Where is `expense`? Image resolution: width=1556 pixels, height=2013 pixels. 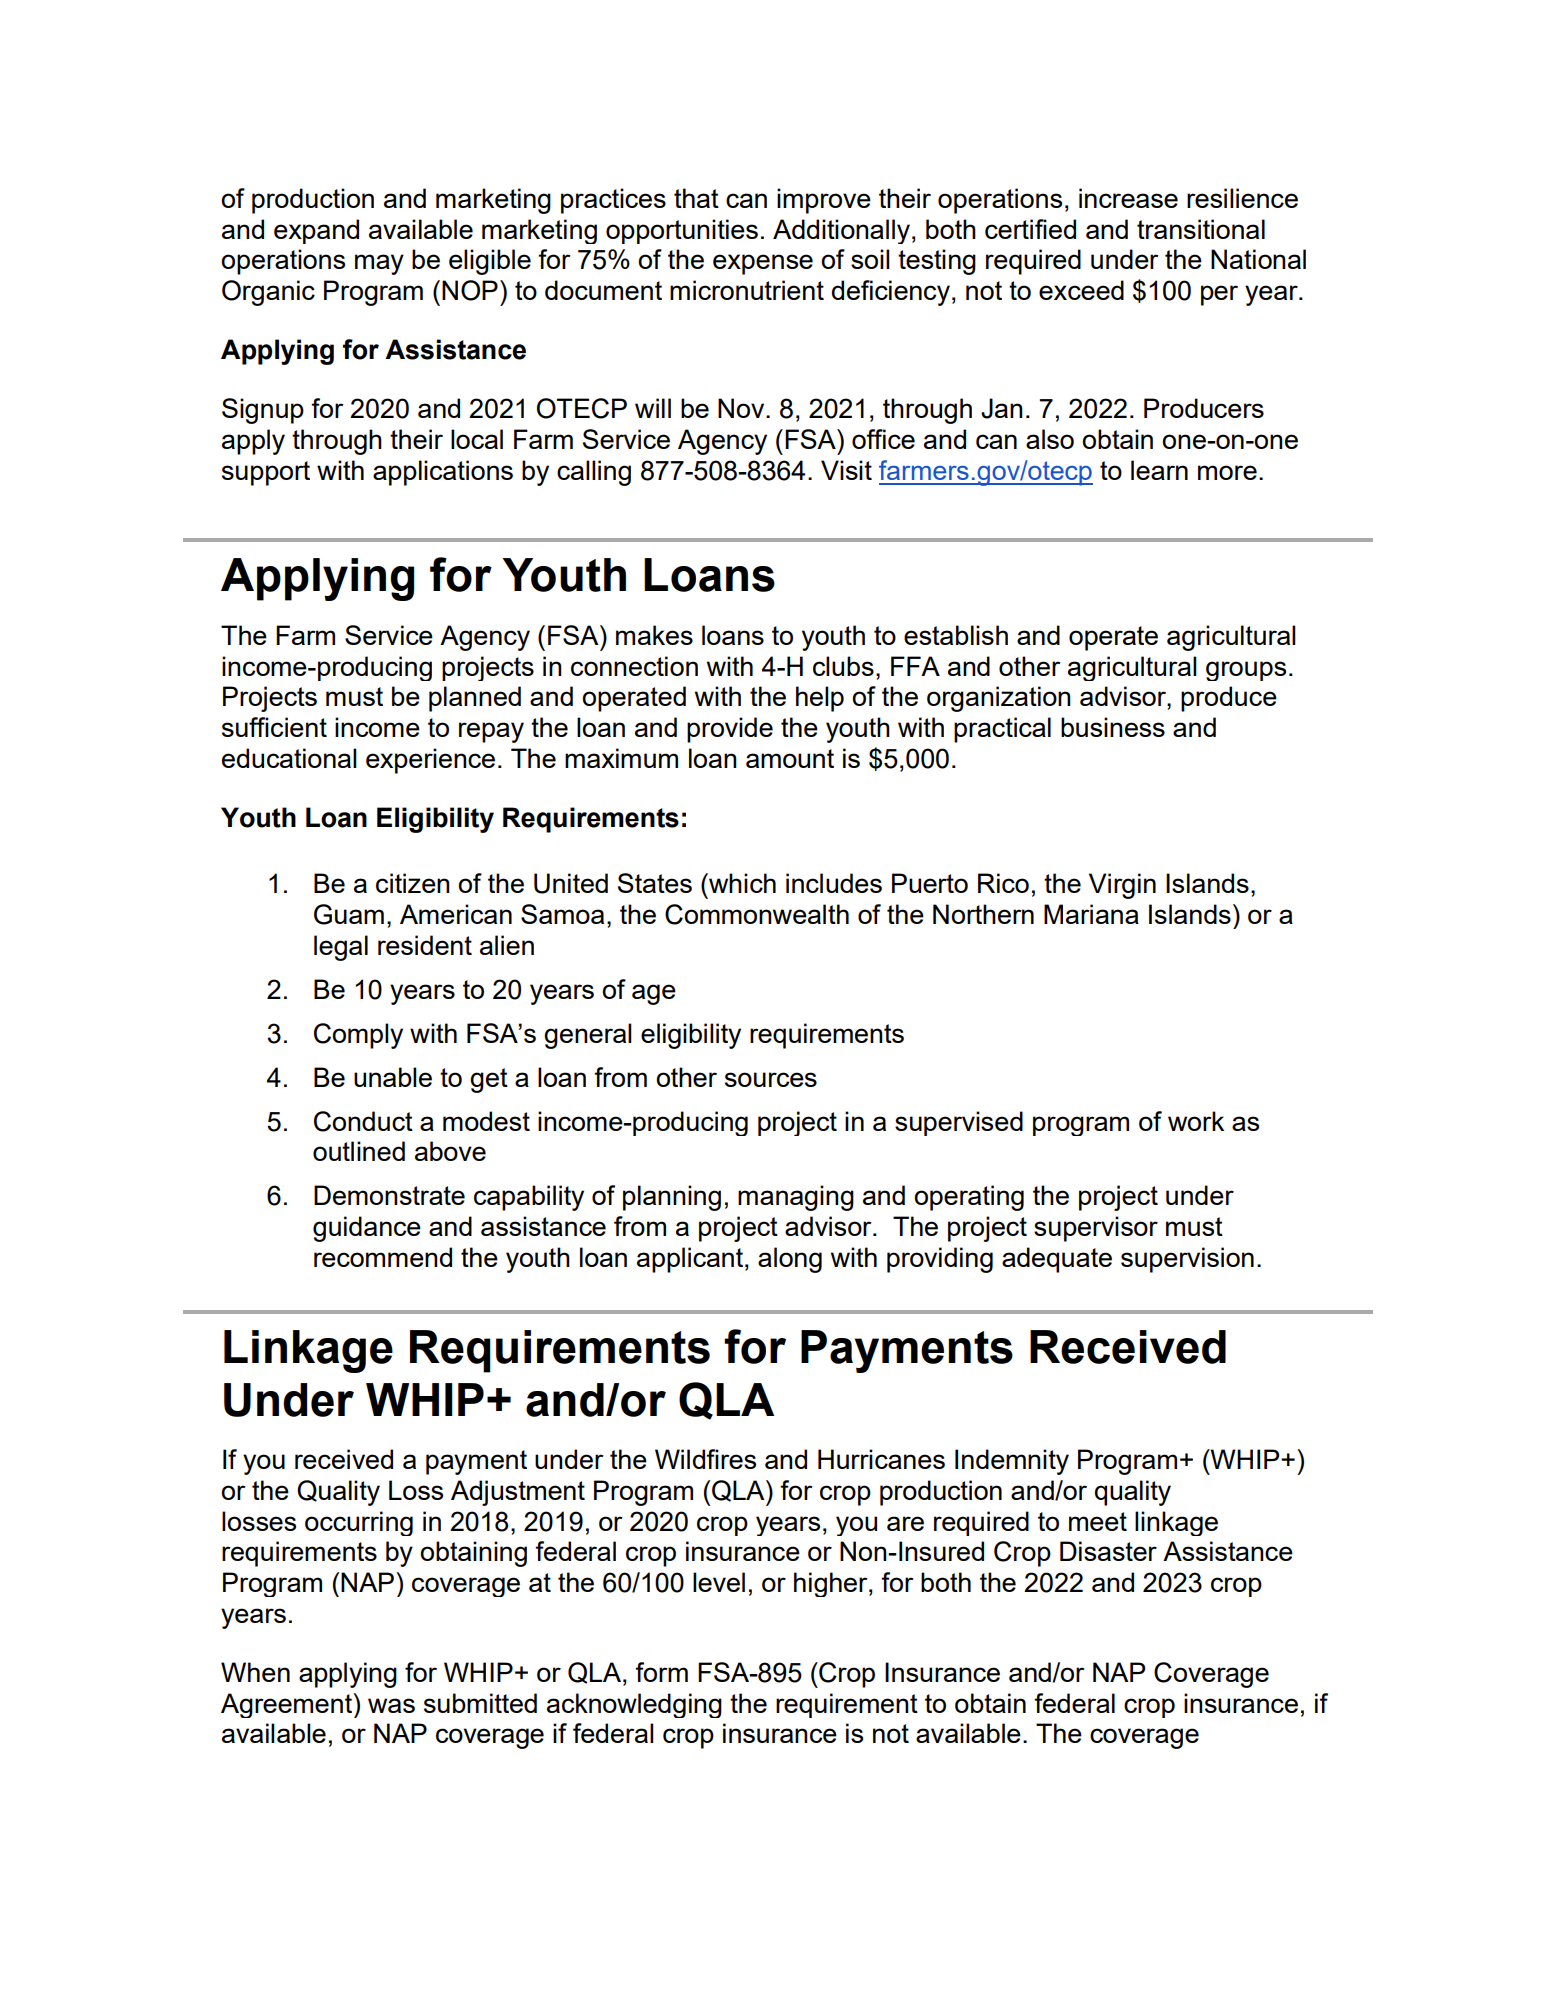 expense is located at coordinates (763, 264).
